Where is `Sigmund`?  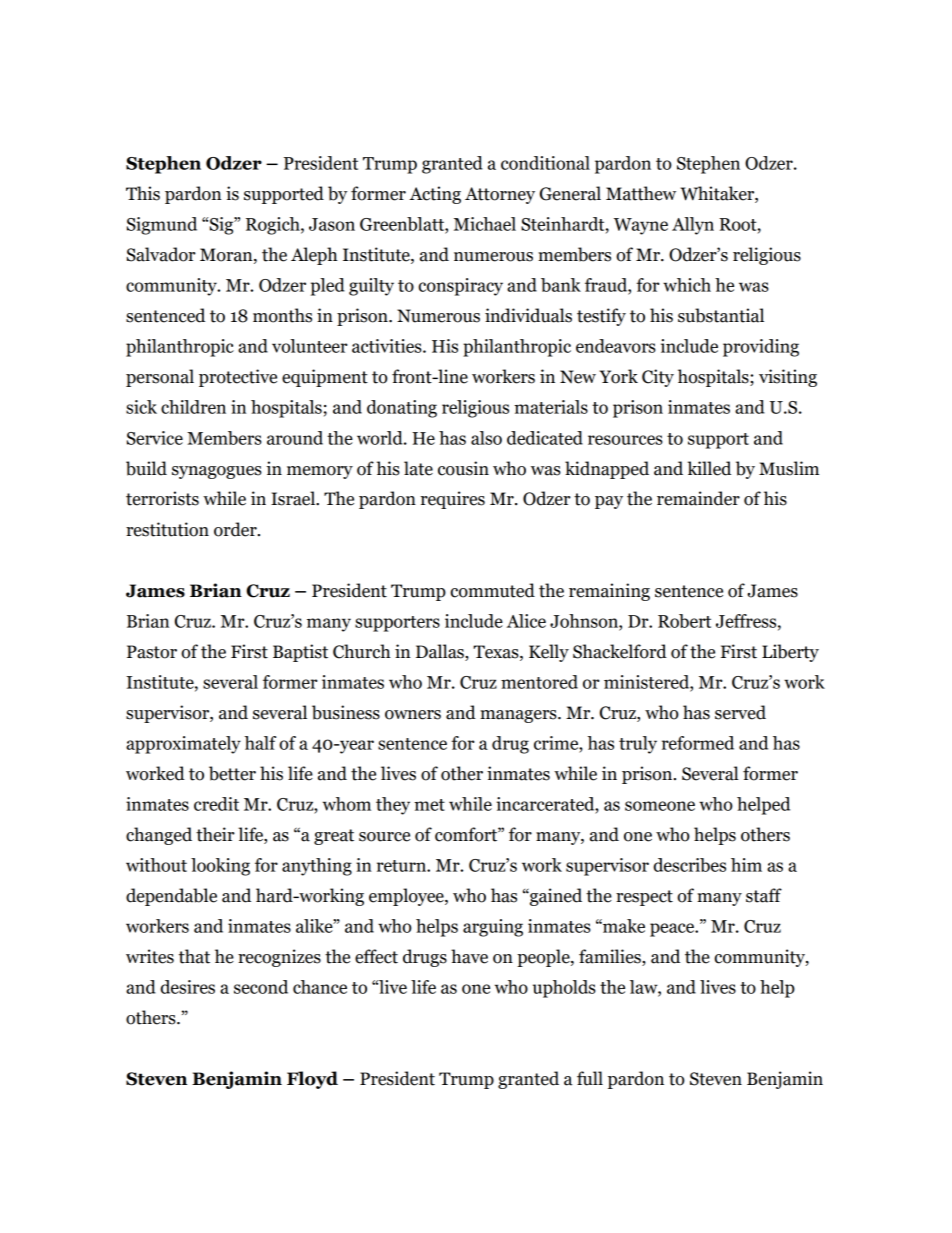 Sigmund is located at coordinates (162, 226).
